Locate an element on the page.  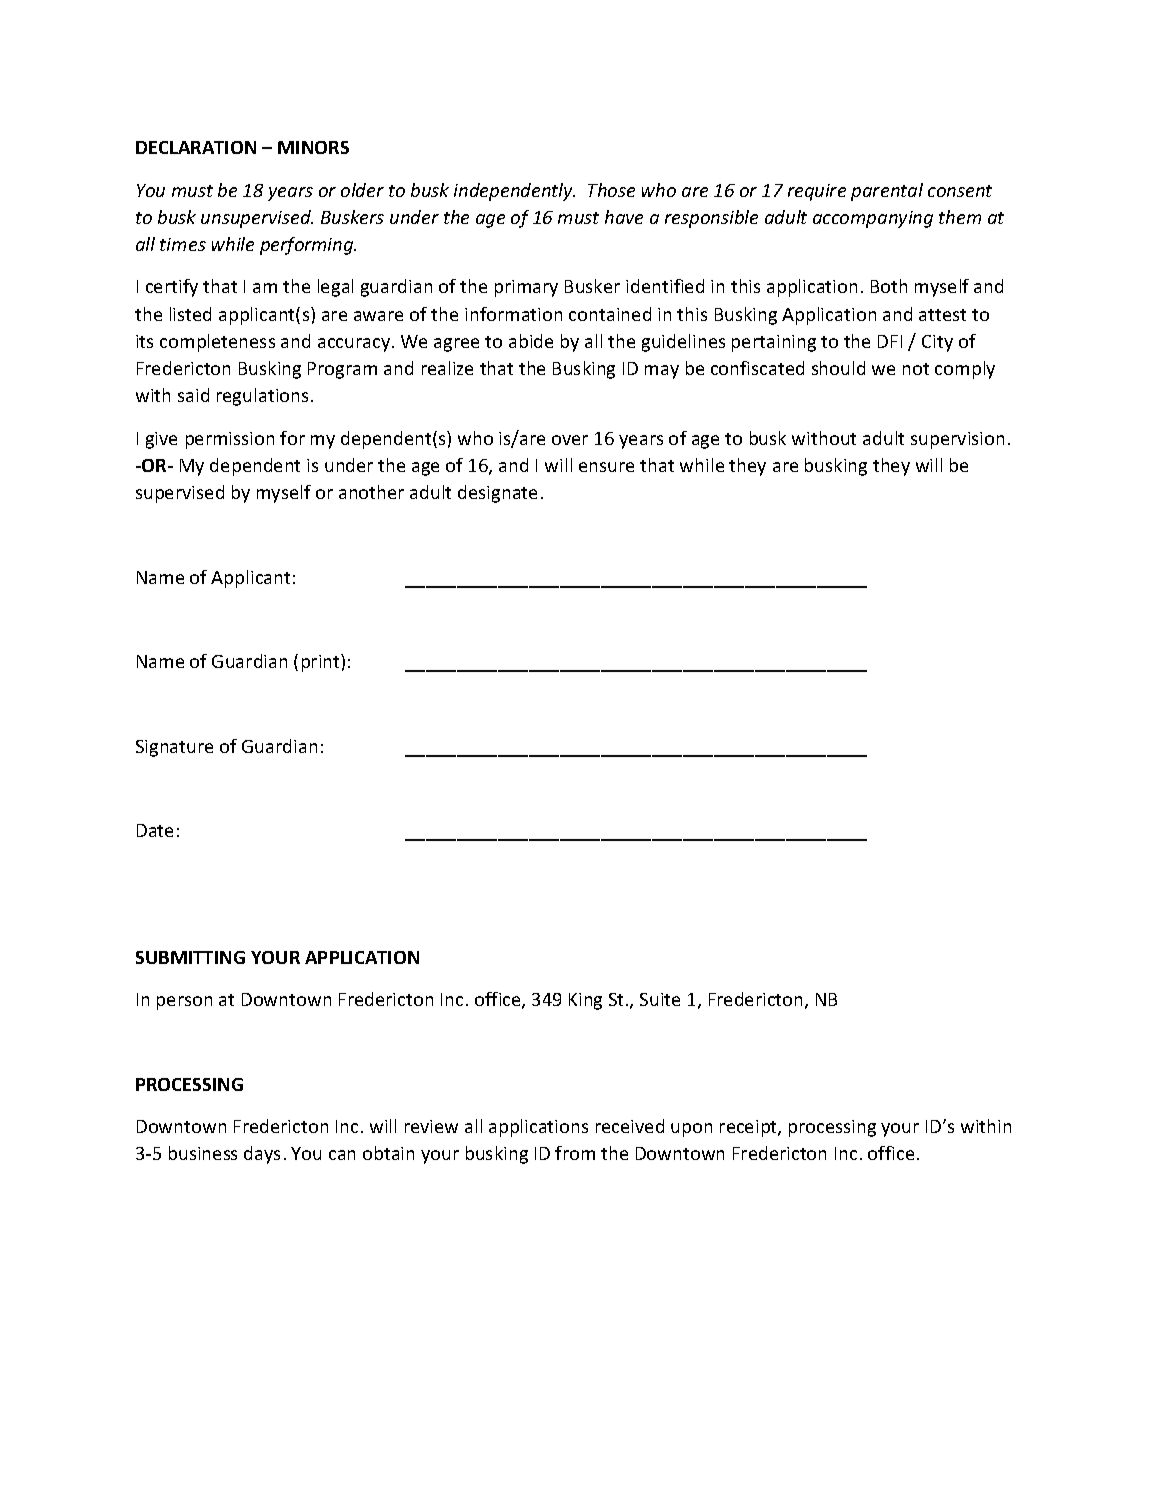
Those is located at coordinates (611, 190).
